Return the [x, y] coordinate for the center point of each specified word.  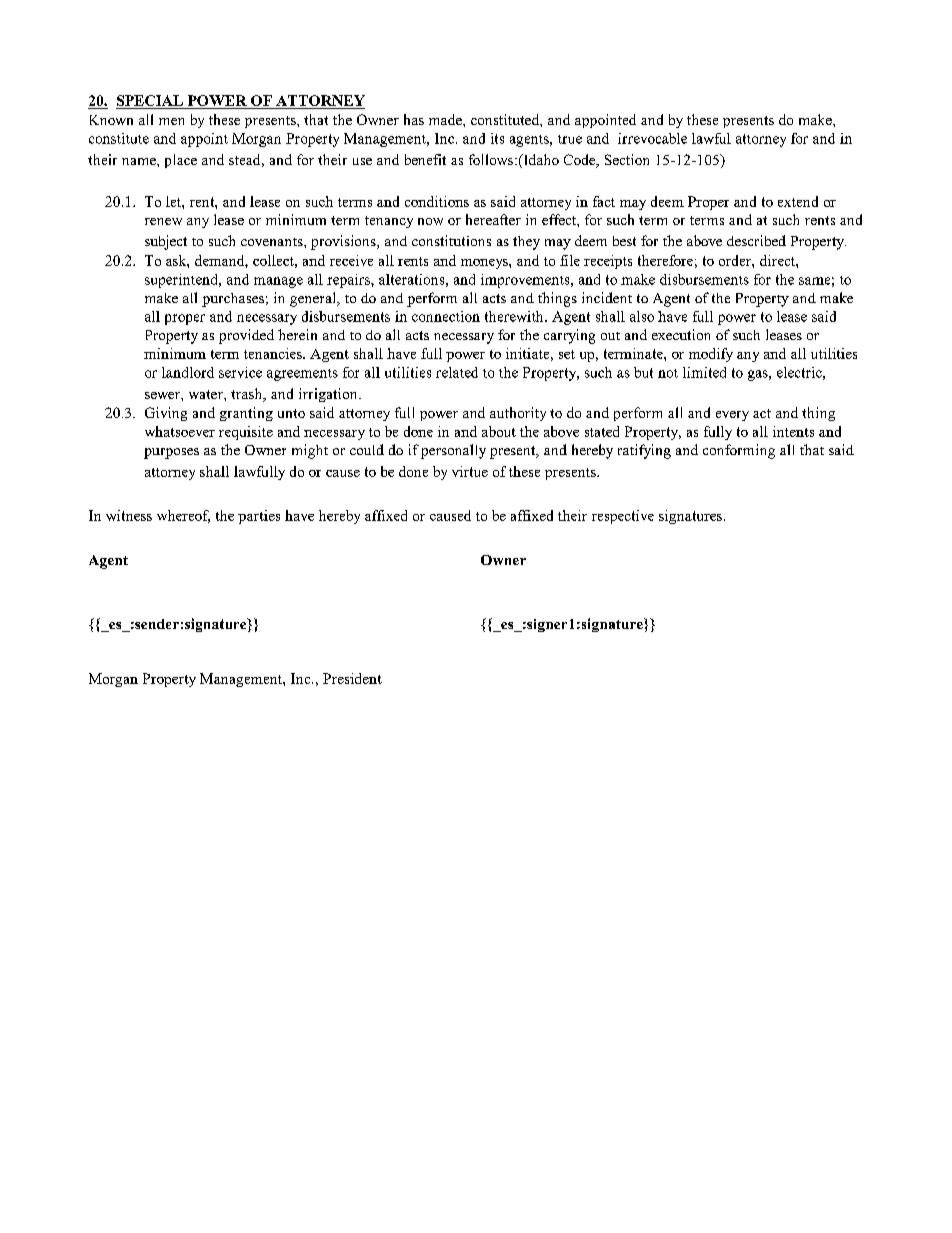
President [352, 678]
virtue [470, 471]
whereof [183, 516]
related [457, 372]
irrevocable [652, 138]
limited [704, 372]
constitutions [451, 240]
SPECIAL [150, 102]
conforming [739, 451]
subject [166, 242]
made [446, 119]
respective [623, 517]
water [207, 394]
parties [259, 517]
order [736, 260]
